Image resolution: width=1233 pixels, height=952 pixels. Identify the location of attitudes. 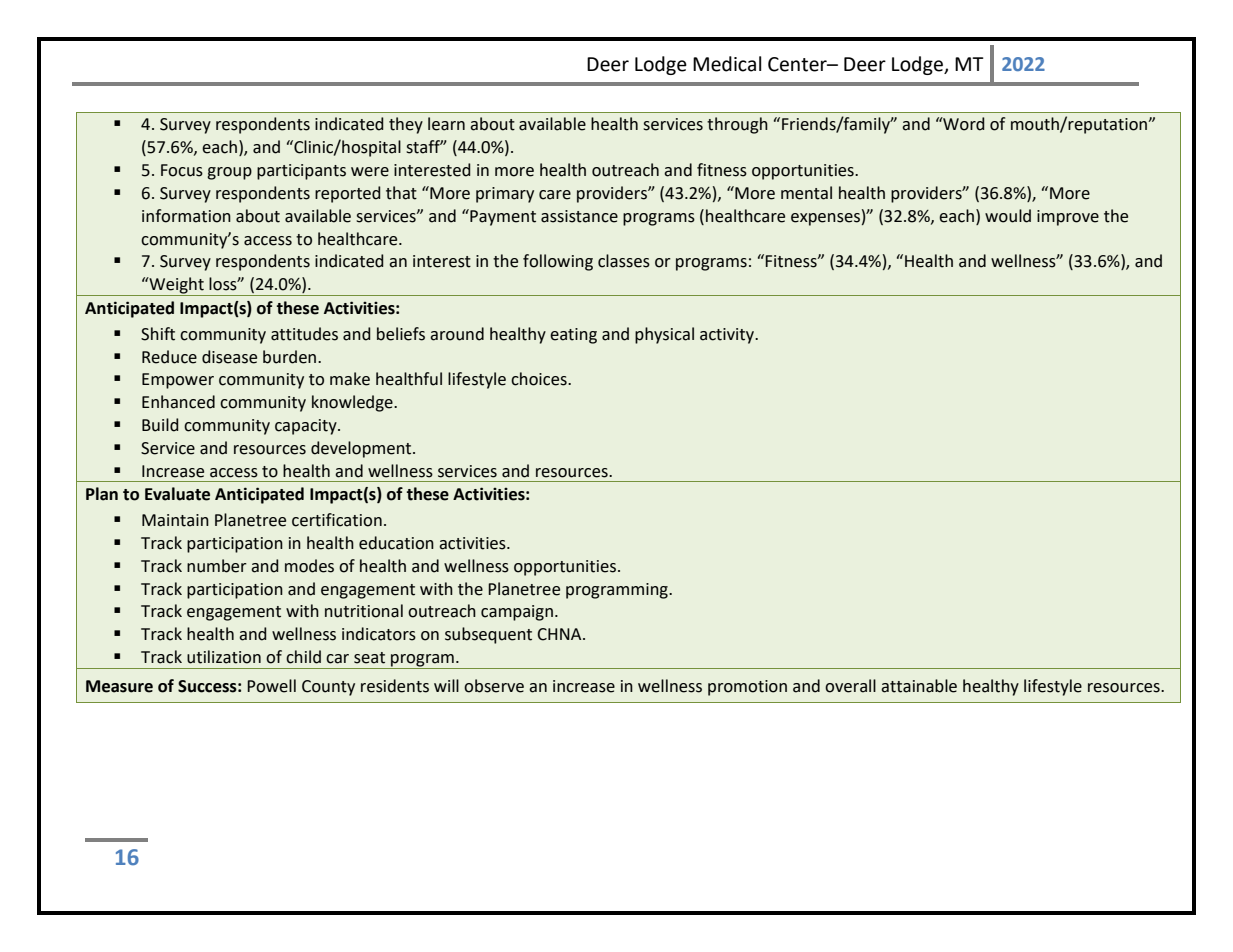
(304, 334).
